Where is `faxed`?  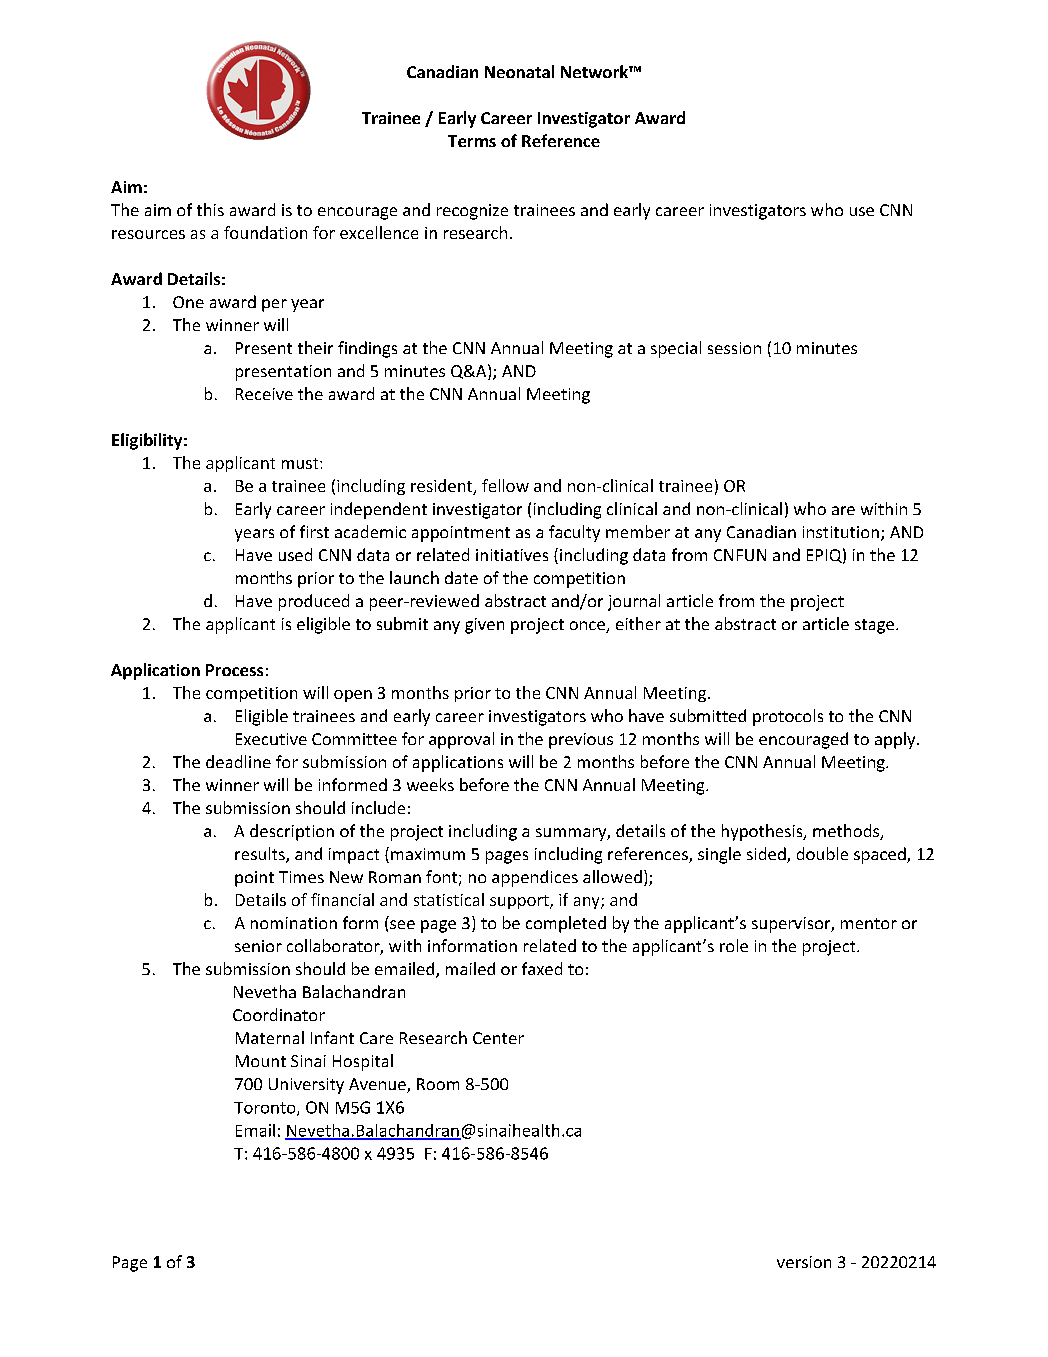 faxed is located at coordinates (542, 968).
